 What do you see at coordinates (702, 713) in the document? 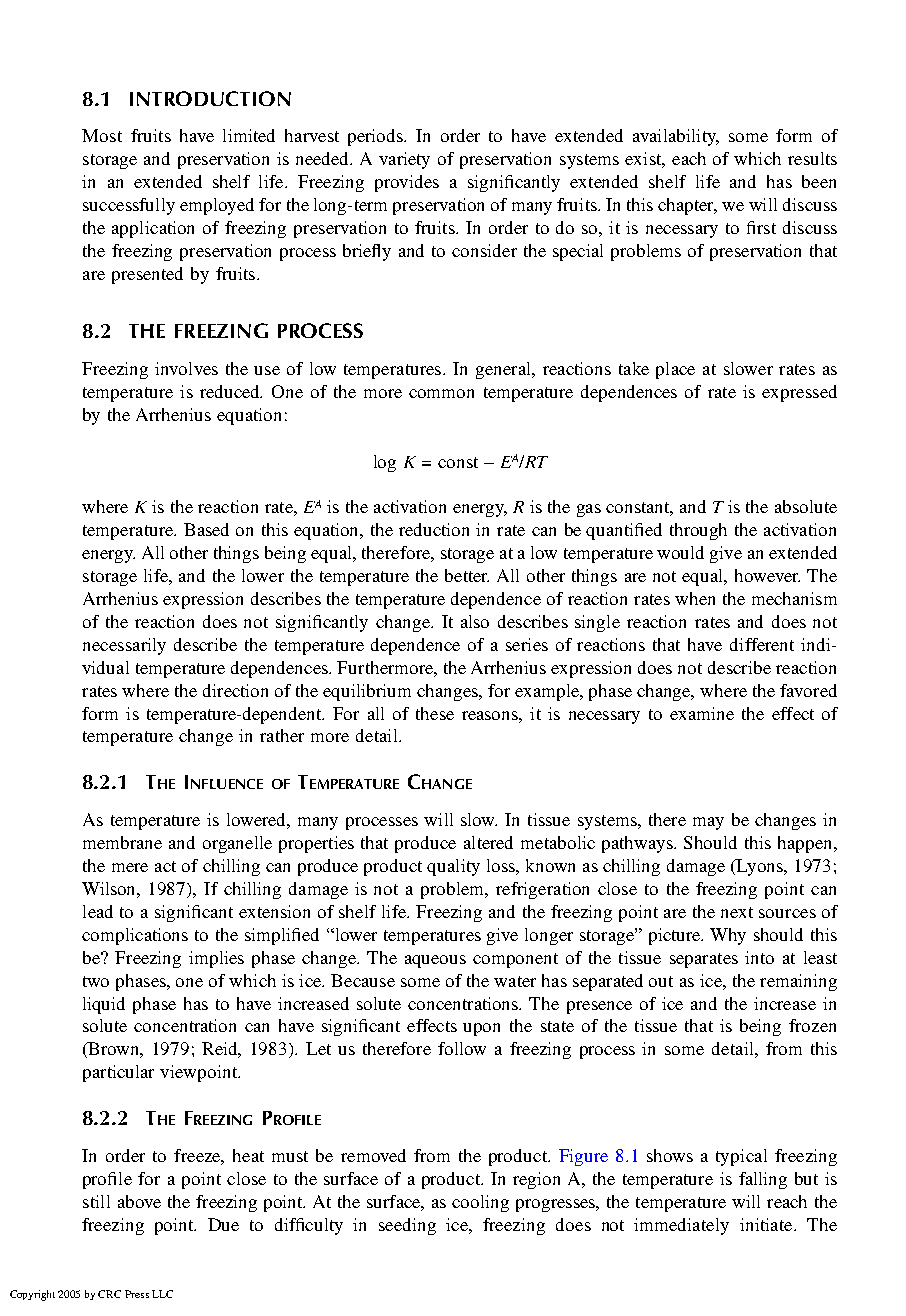
I see `examine` at bounding box center [702, 713].
